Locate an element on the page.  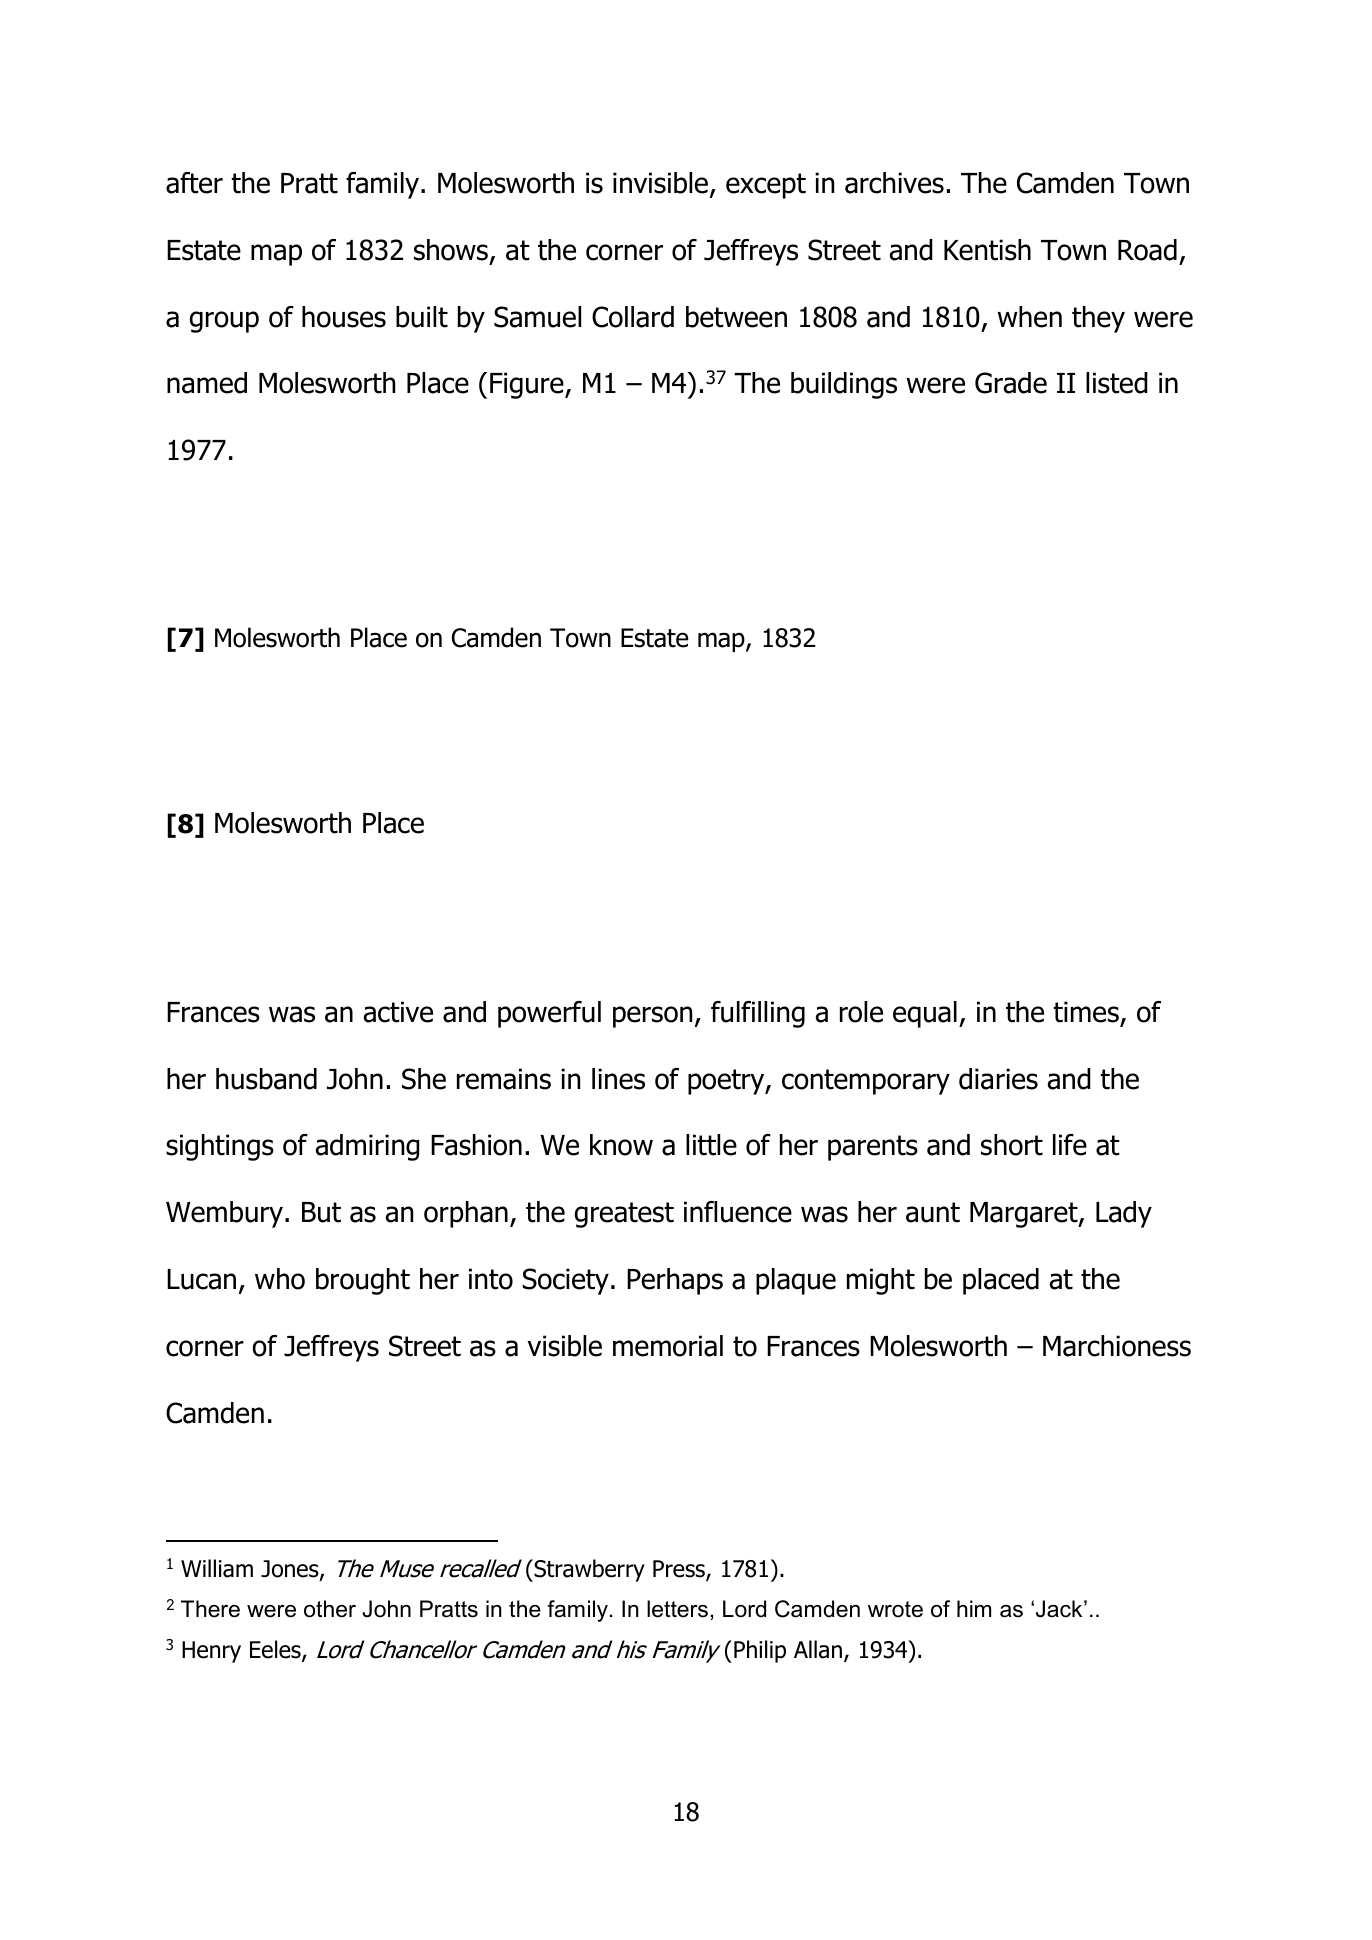
Kentish is located at coordinates (987, 250).
